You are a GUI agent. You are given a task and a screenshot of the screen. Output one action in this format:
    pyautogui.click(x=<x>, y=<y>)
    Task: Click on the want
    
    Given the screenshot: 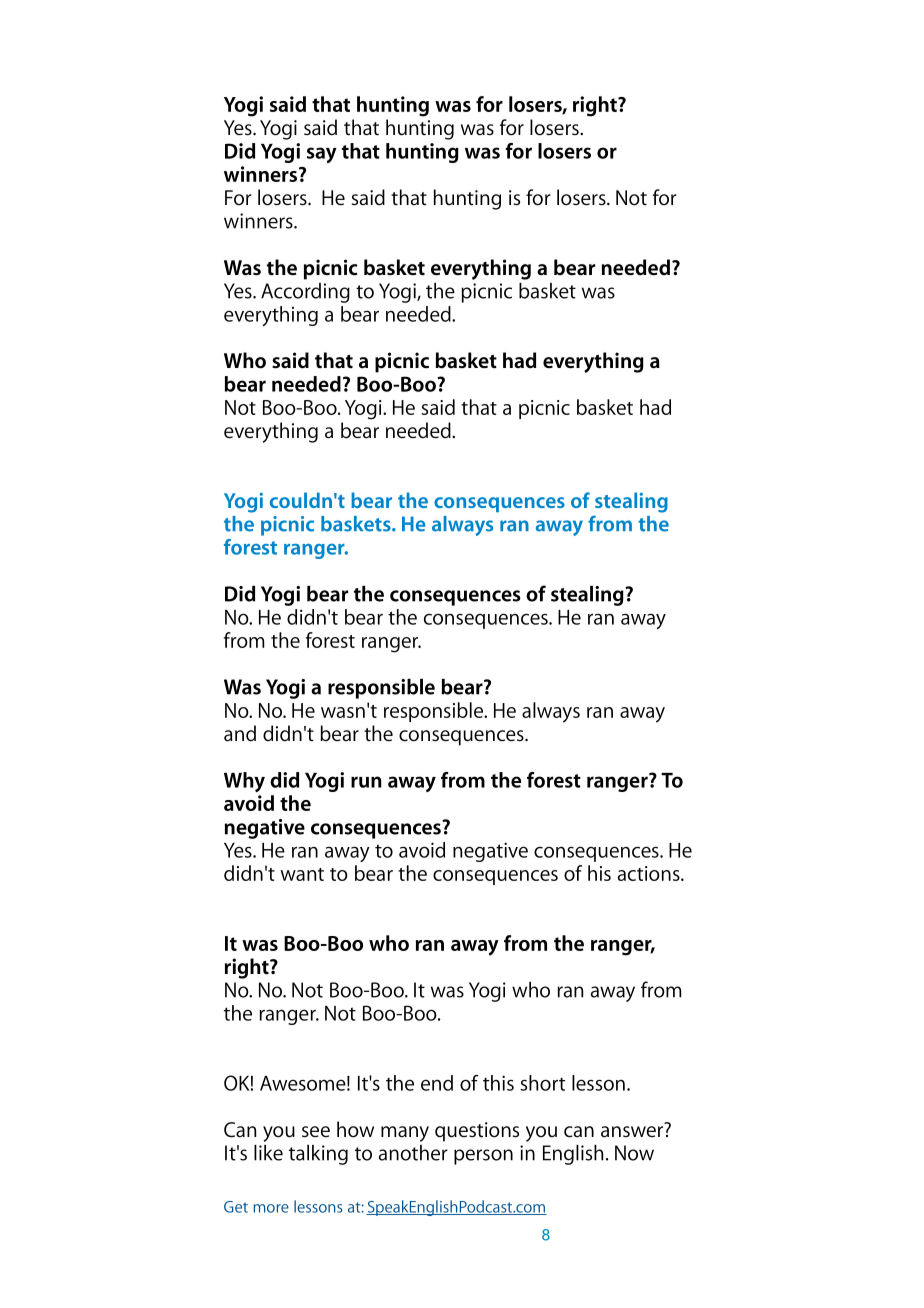 What is the action you would take?
    pyautogui.click(x=302, y=874)
